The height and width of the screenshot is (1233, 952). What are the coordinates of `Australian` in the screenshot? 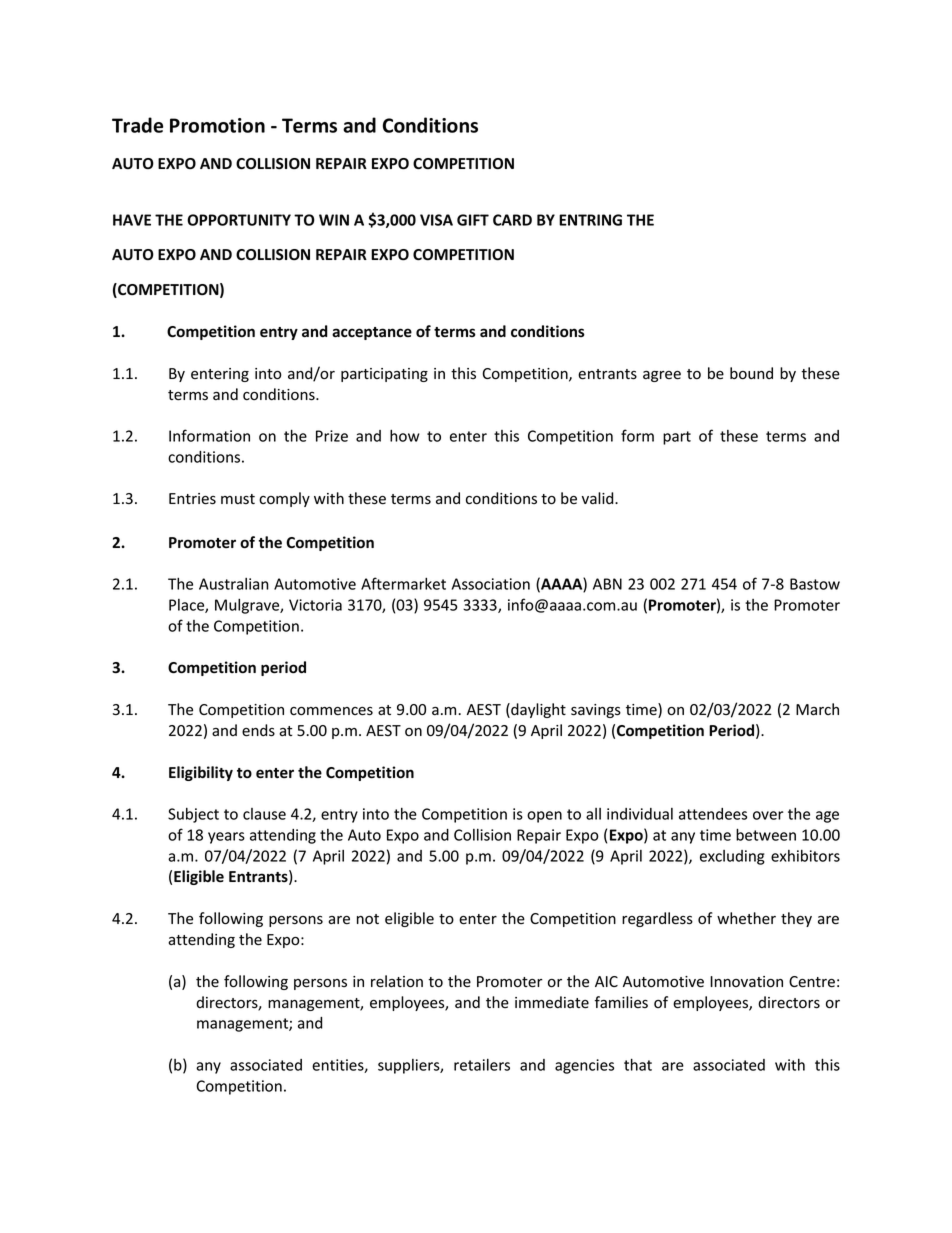 It's located at (234, 584).
